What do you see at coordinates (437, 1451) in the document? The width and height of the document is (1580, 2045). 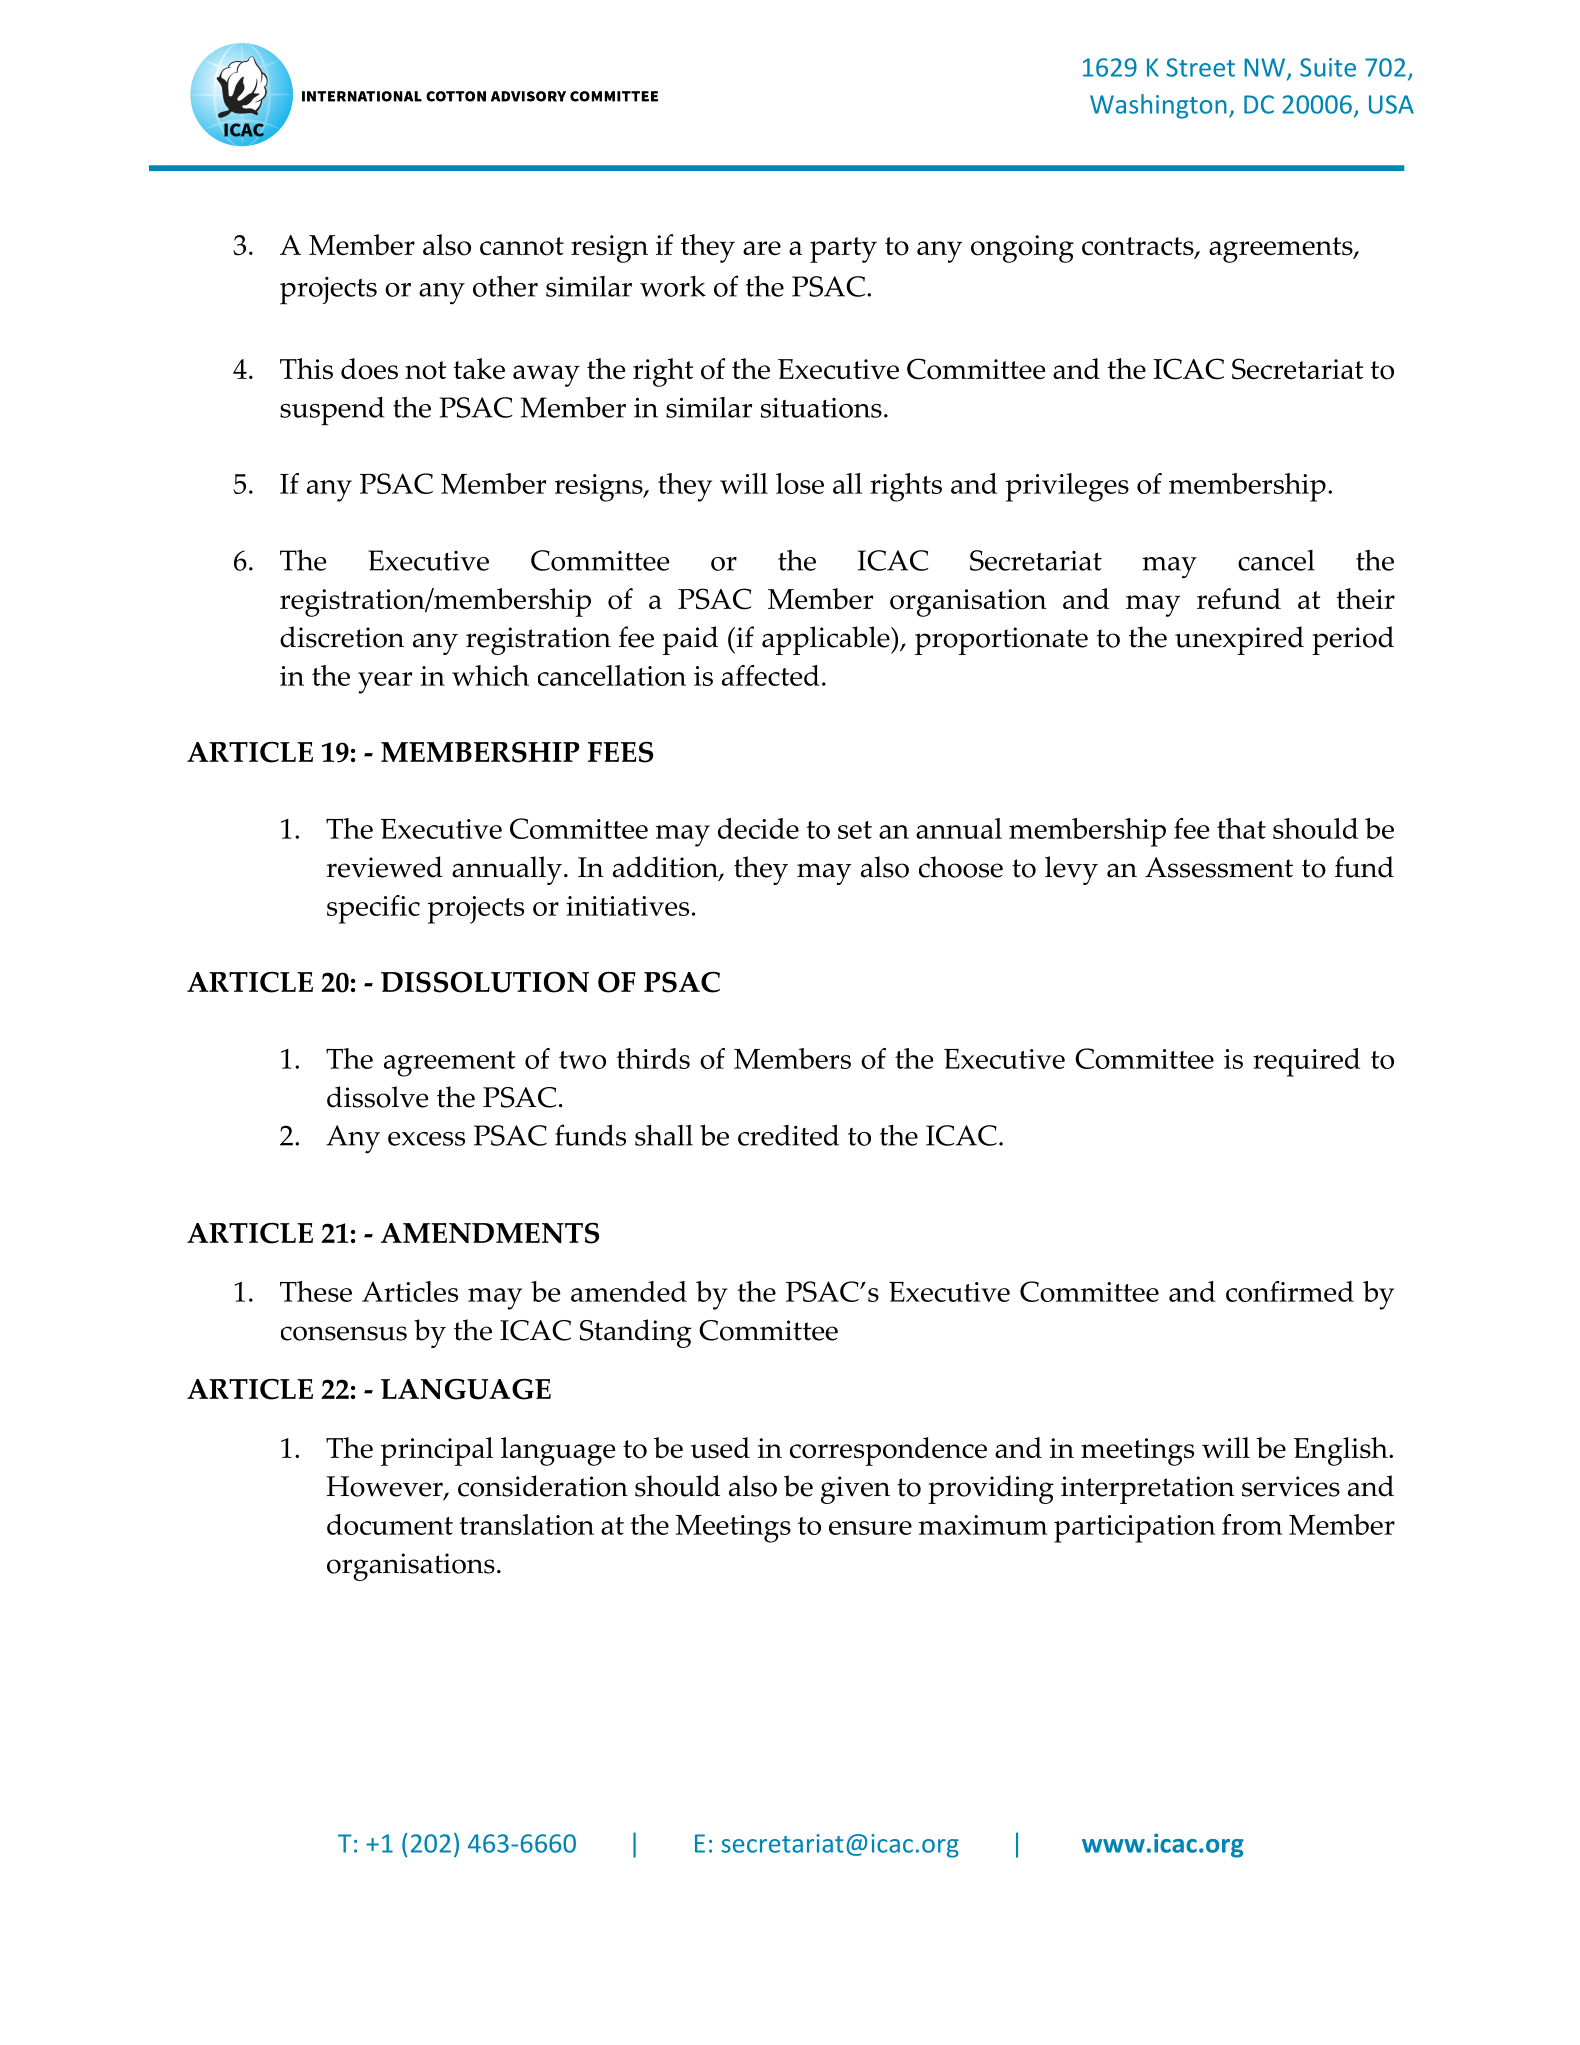 I see `principal` at bounding box center [437, 1451].
